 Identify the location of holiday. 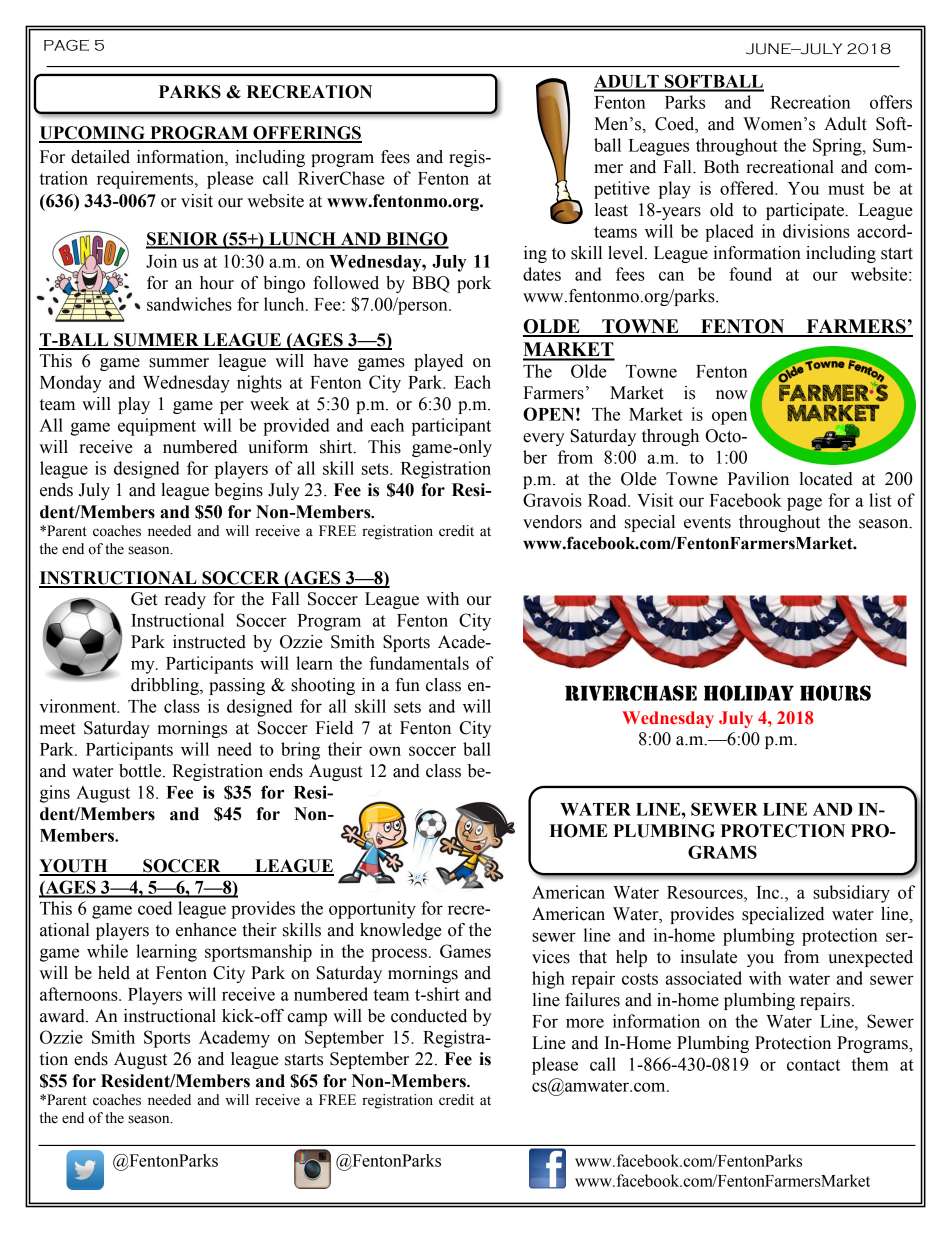
(749, 693).
